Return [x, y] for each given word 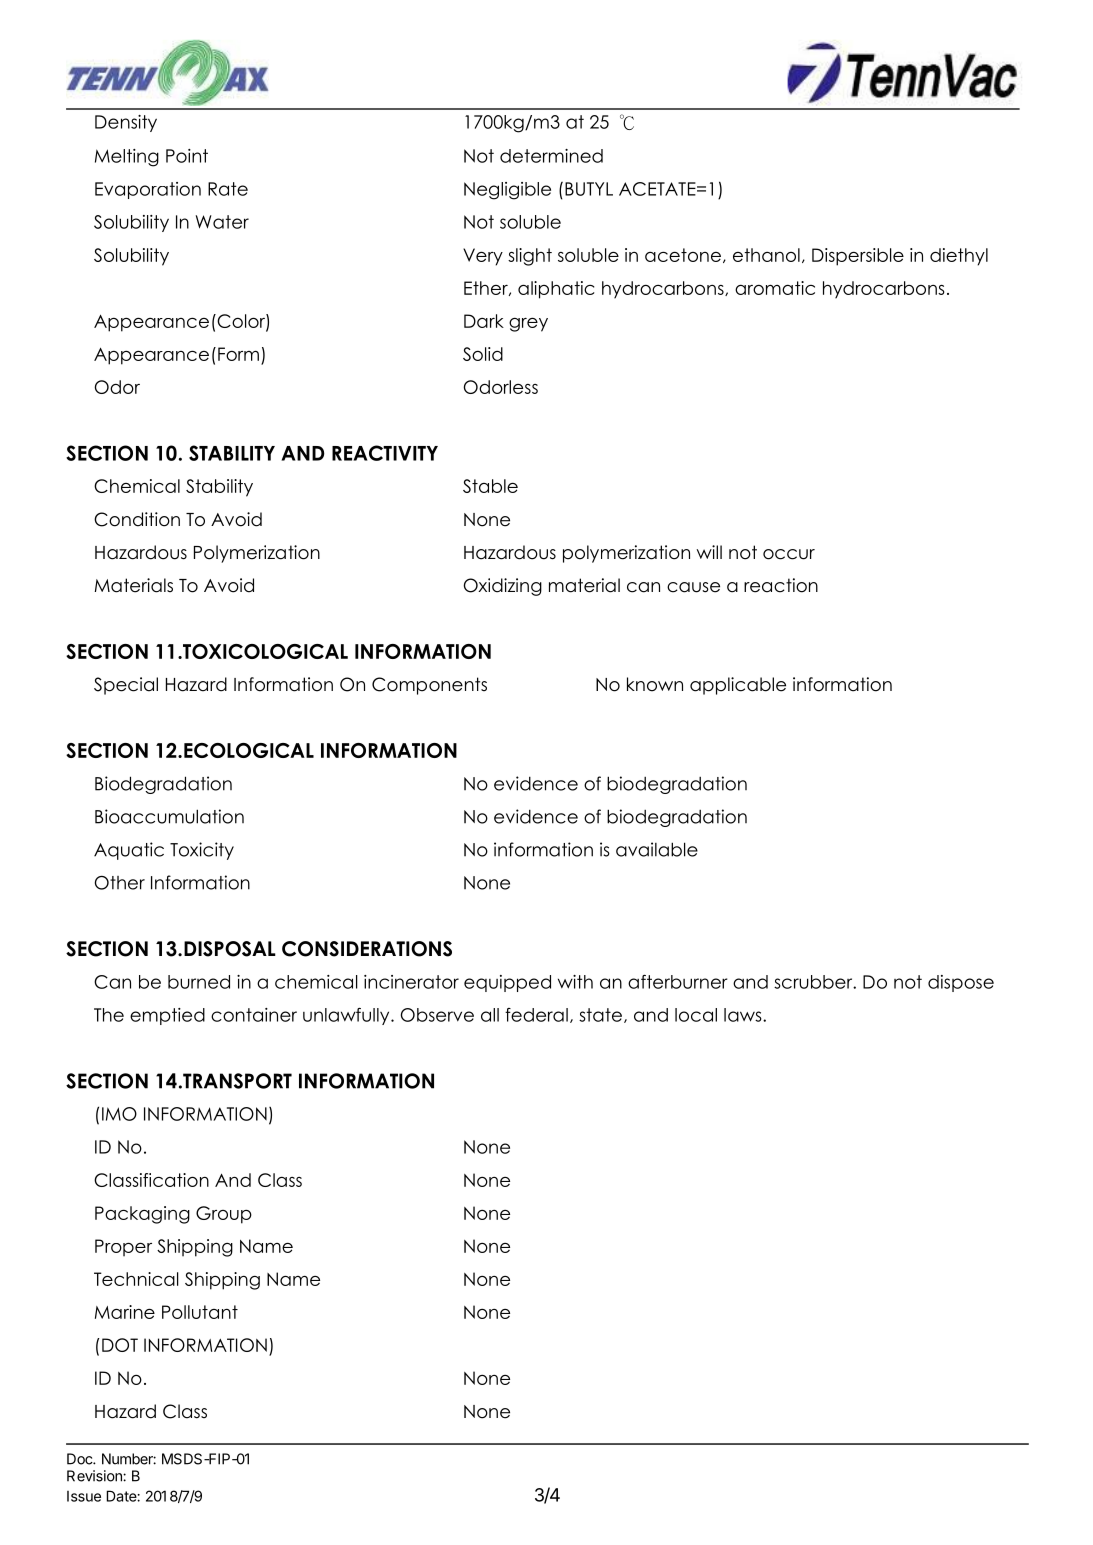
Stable [490, 486]
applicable [738, 686]
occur [789, 554]
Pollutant [200, 1312]
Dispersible [858, 257]
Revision [95, 1476]
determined [551, 156]
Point [187, 156]
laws [744, 1015]
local [696, 1015]
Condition [137, 519]
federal [536, 1015]
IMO [119, 1114]
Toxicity [202, 851]
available [657, 849]
